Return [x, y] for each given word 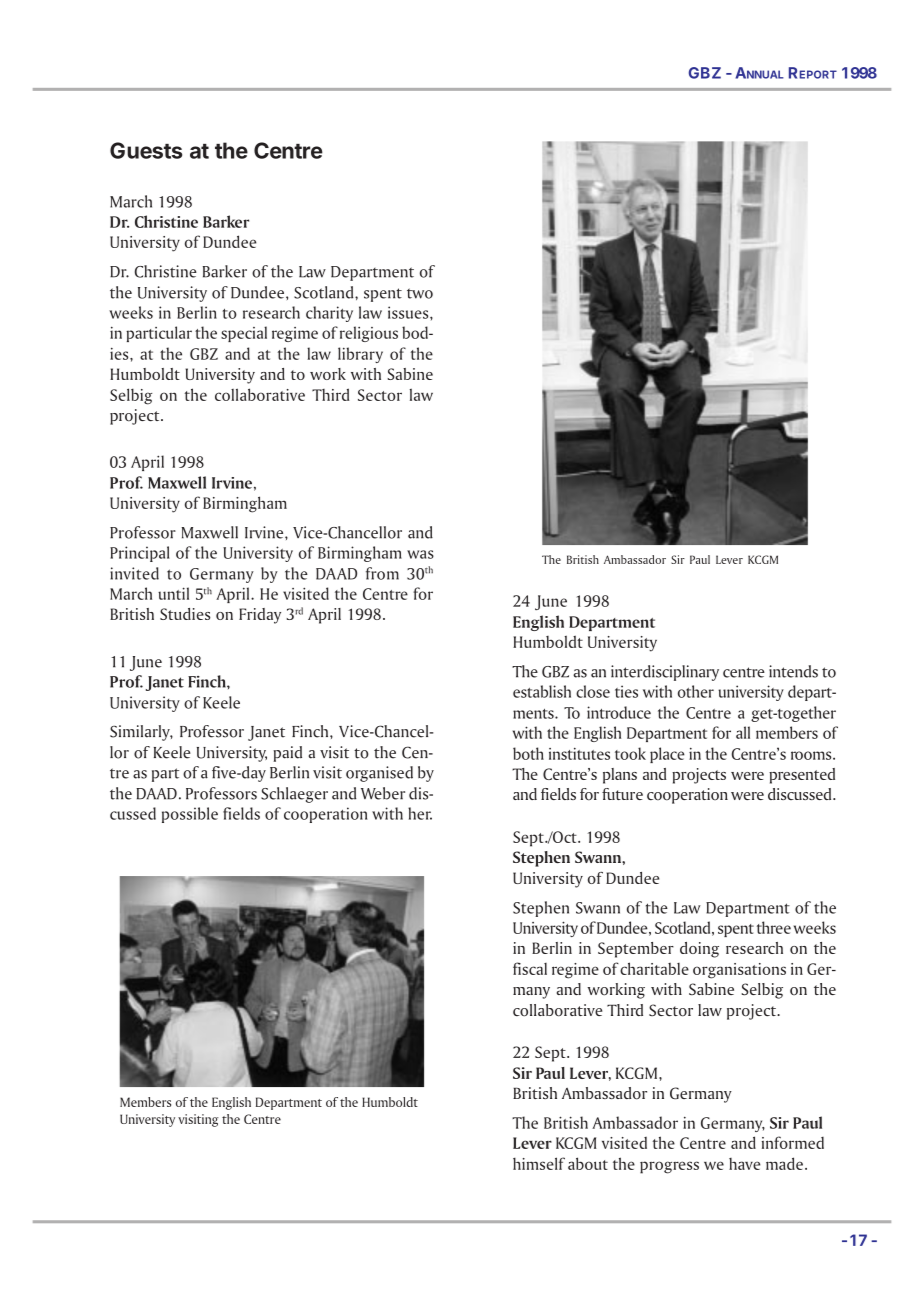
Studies [185, 614]
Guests [146, 150]
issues [409, 312]
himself [539, 1163]
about [588, 1163]
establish [542, 691]
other [696, 691]
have [744, 1164]
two [420, 293]
